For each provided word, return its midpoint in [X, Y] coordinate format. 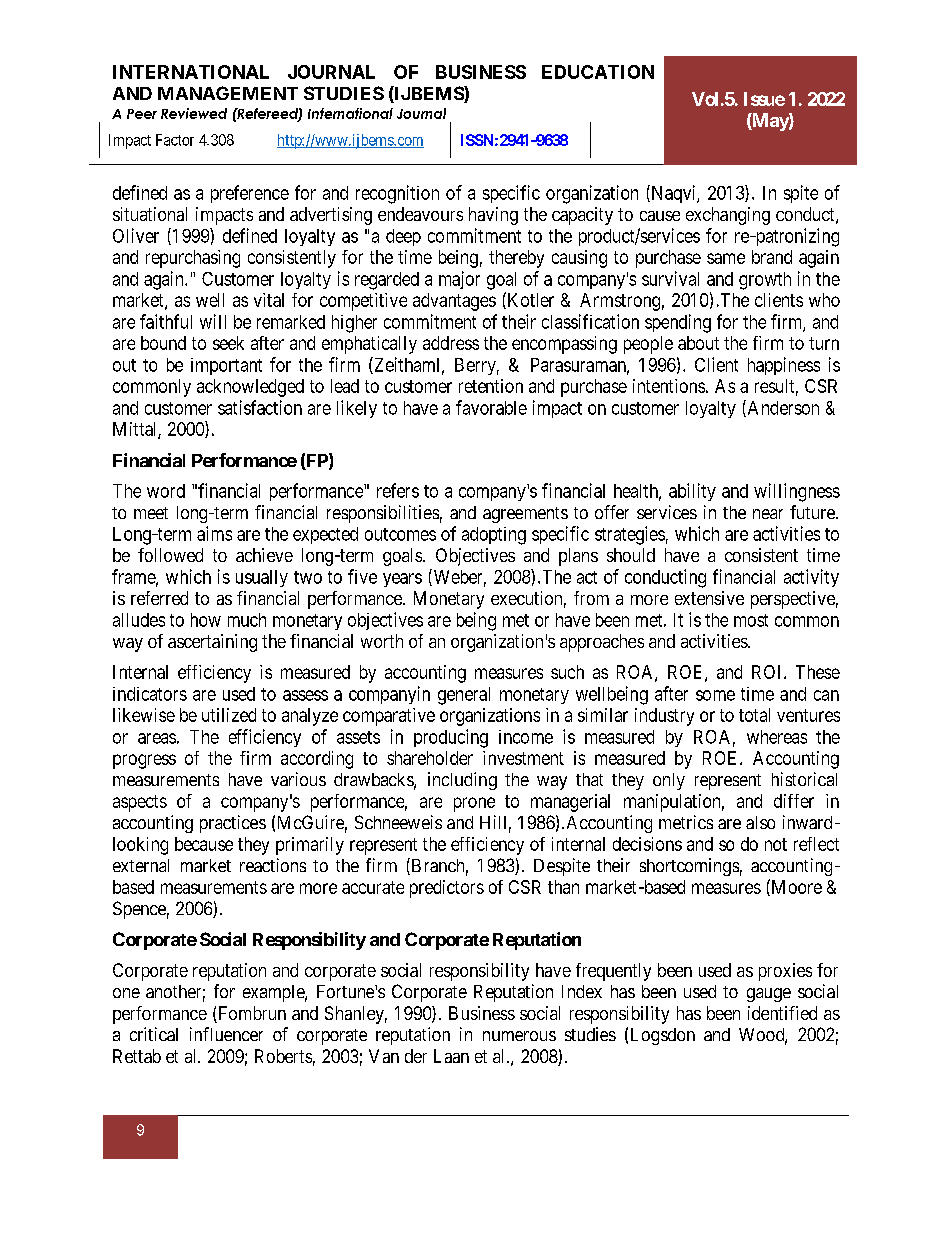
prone [474, 804]
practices [233, 824]
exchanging [728, 216]
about [698, 343]
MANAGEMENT [228, 93]
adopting [494, 536]
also [760, 822]
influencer [226, 1034]
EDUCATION [598, 72]
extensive [709, 598]
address [451, 343]
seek [228, 343]
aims [214, 533]
